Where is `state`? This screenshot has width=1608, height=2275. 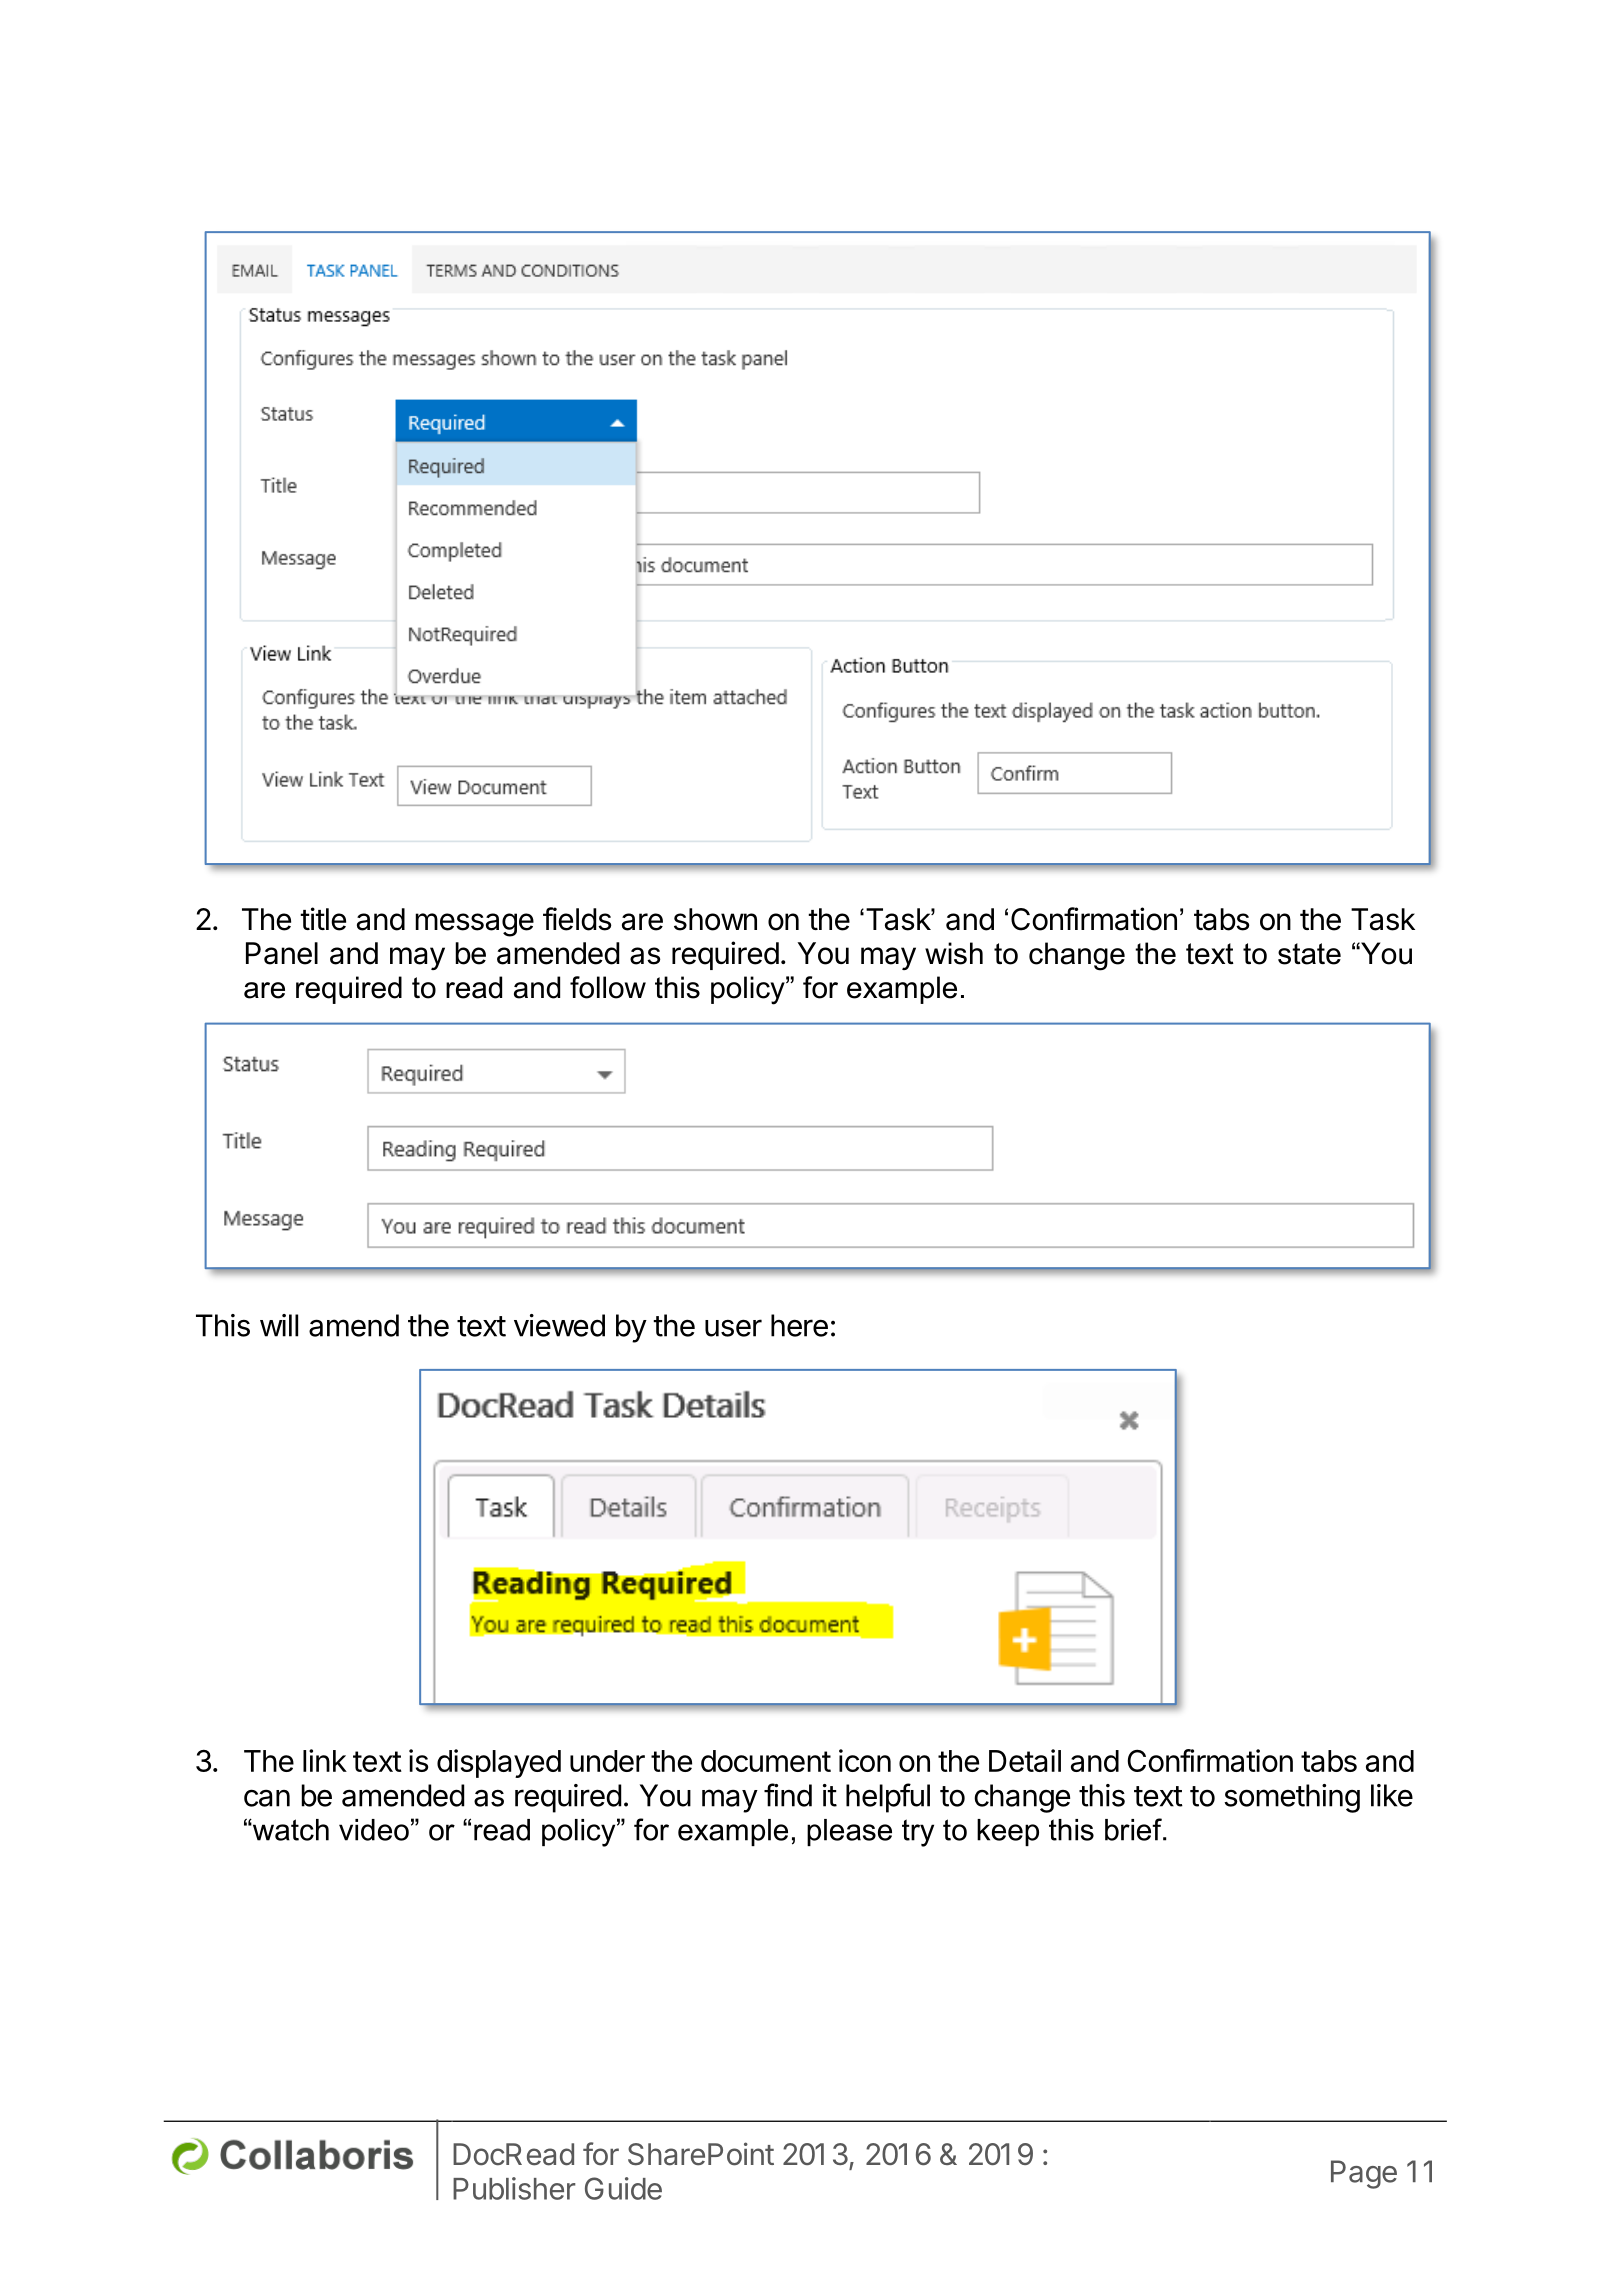
state is located at coordinates (1309, 954).
